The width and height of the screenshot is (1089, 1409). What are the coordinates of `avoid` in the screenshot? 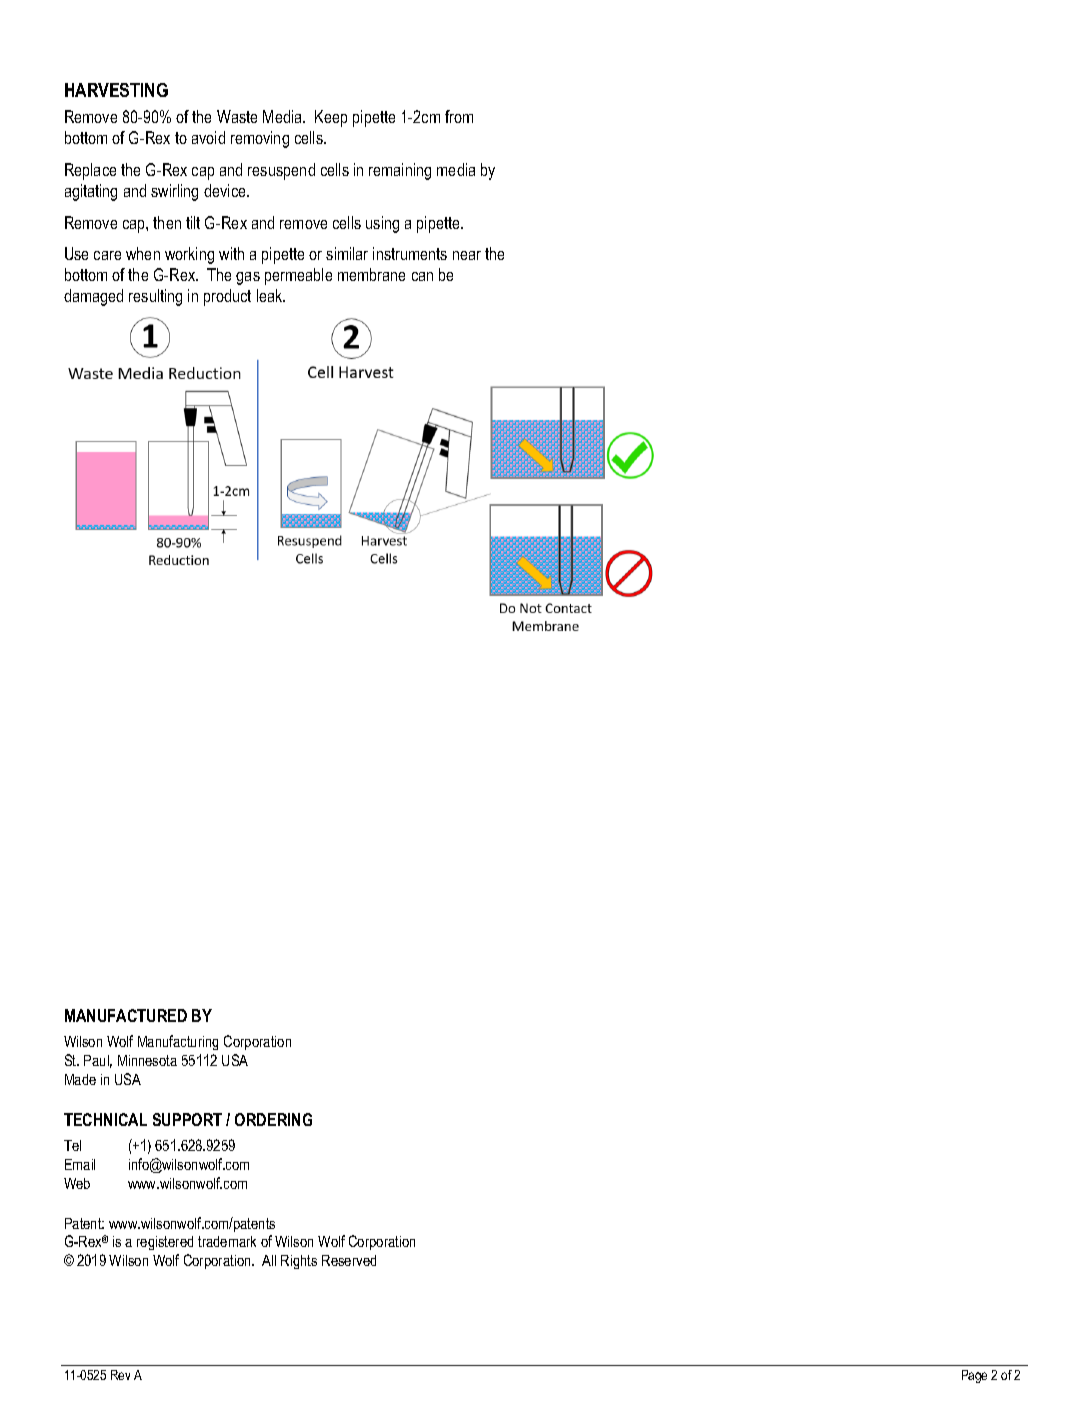 It's located at (208, 137).
